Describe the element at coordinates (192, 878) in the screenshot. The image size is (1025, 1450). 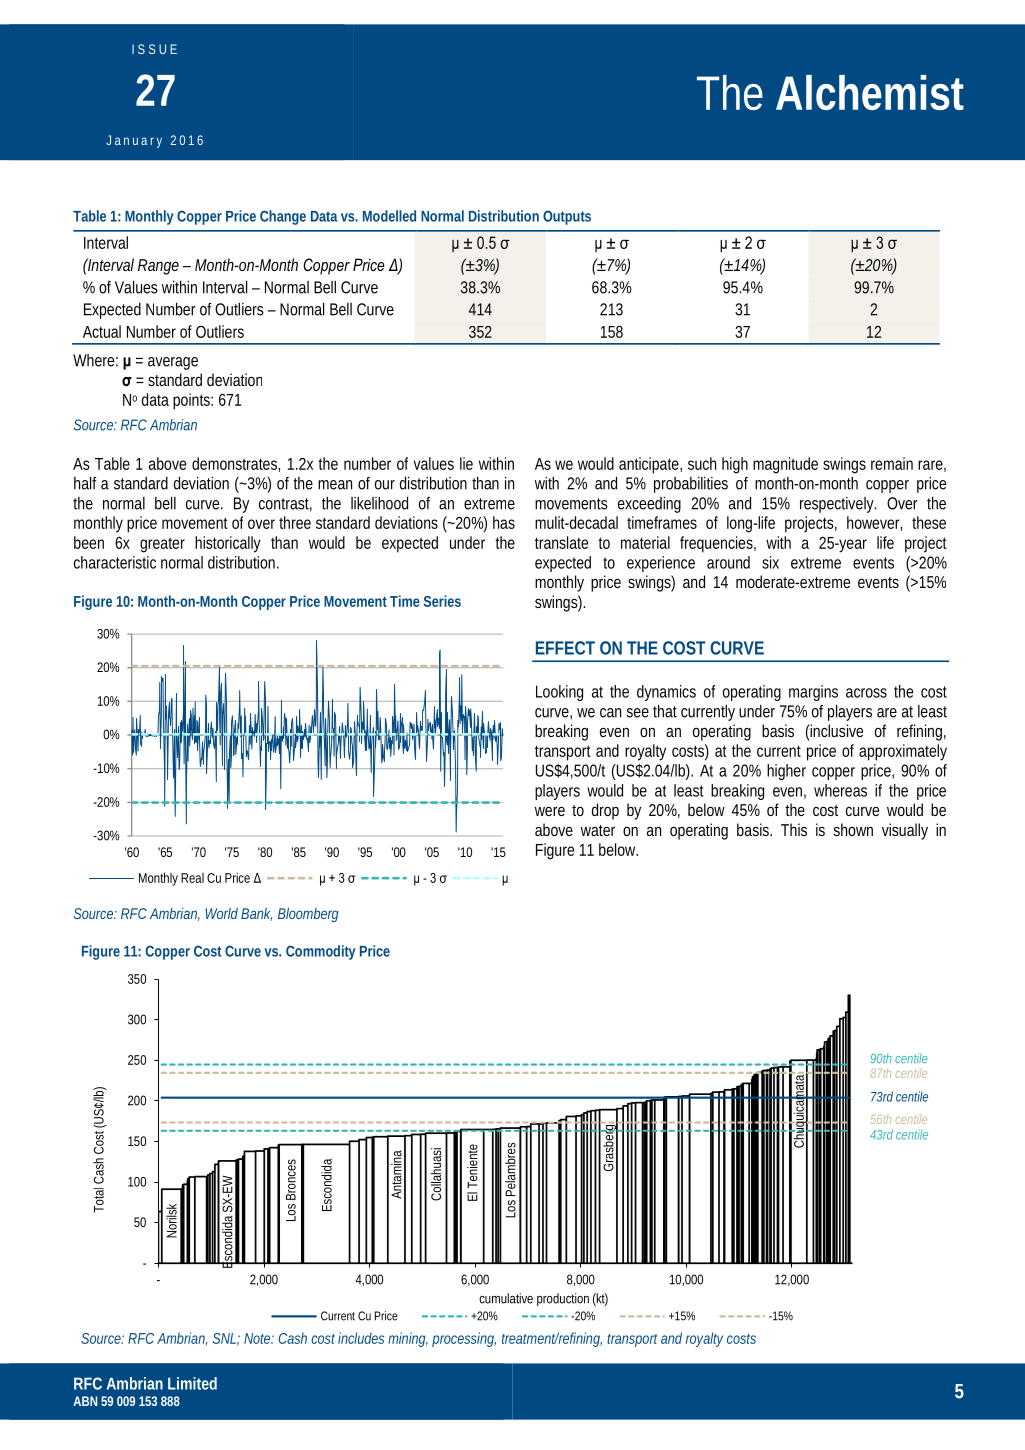
I see `Real` at that location.
